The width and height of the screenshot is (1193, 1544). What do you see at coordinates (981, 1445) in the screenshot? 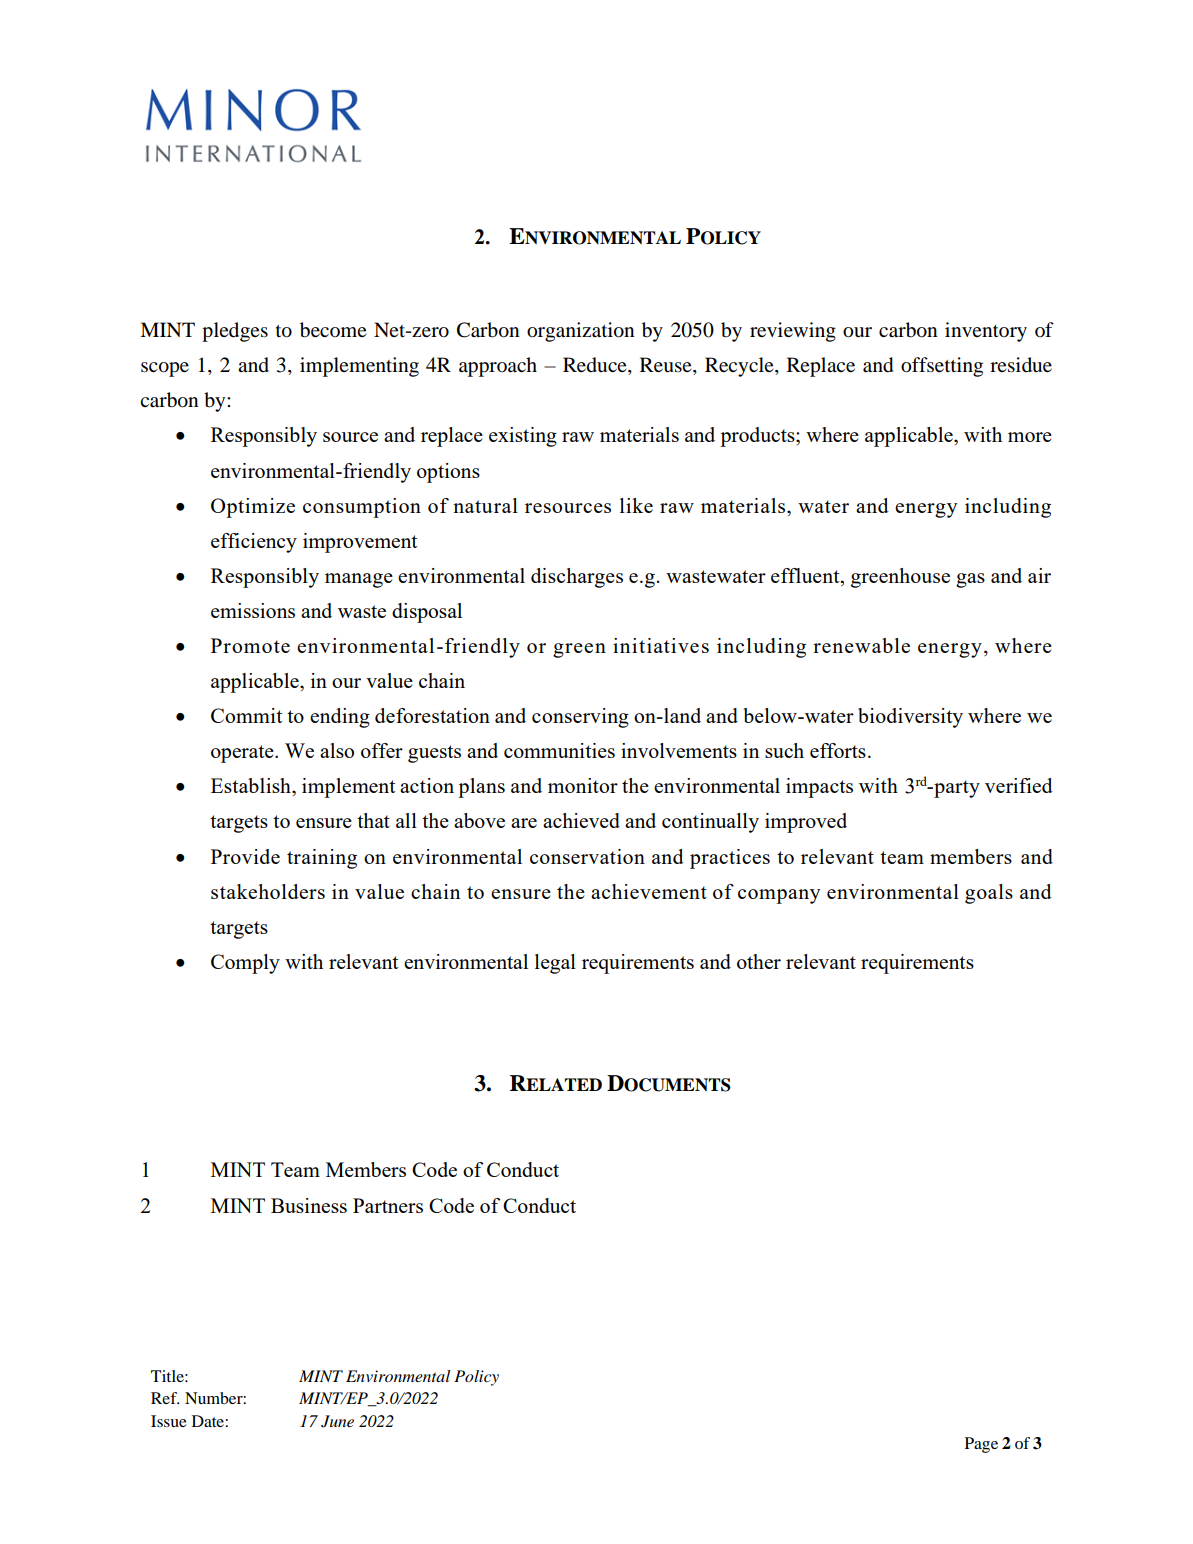
I see `Page` at bounding box center [981, 1445].
